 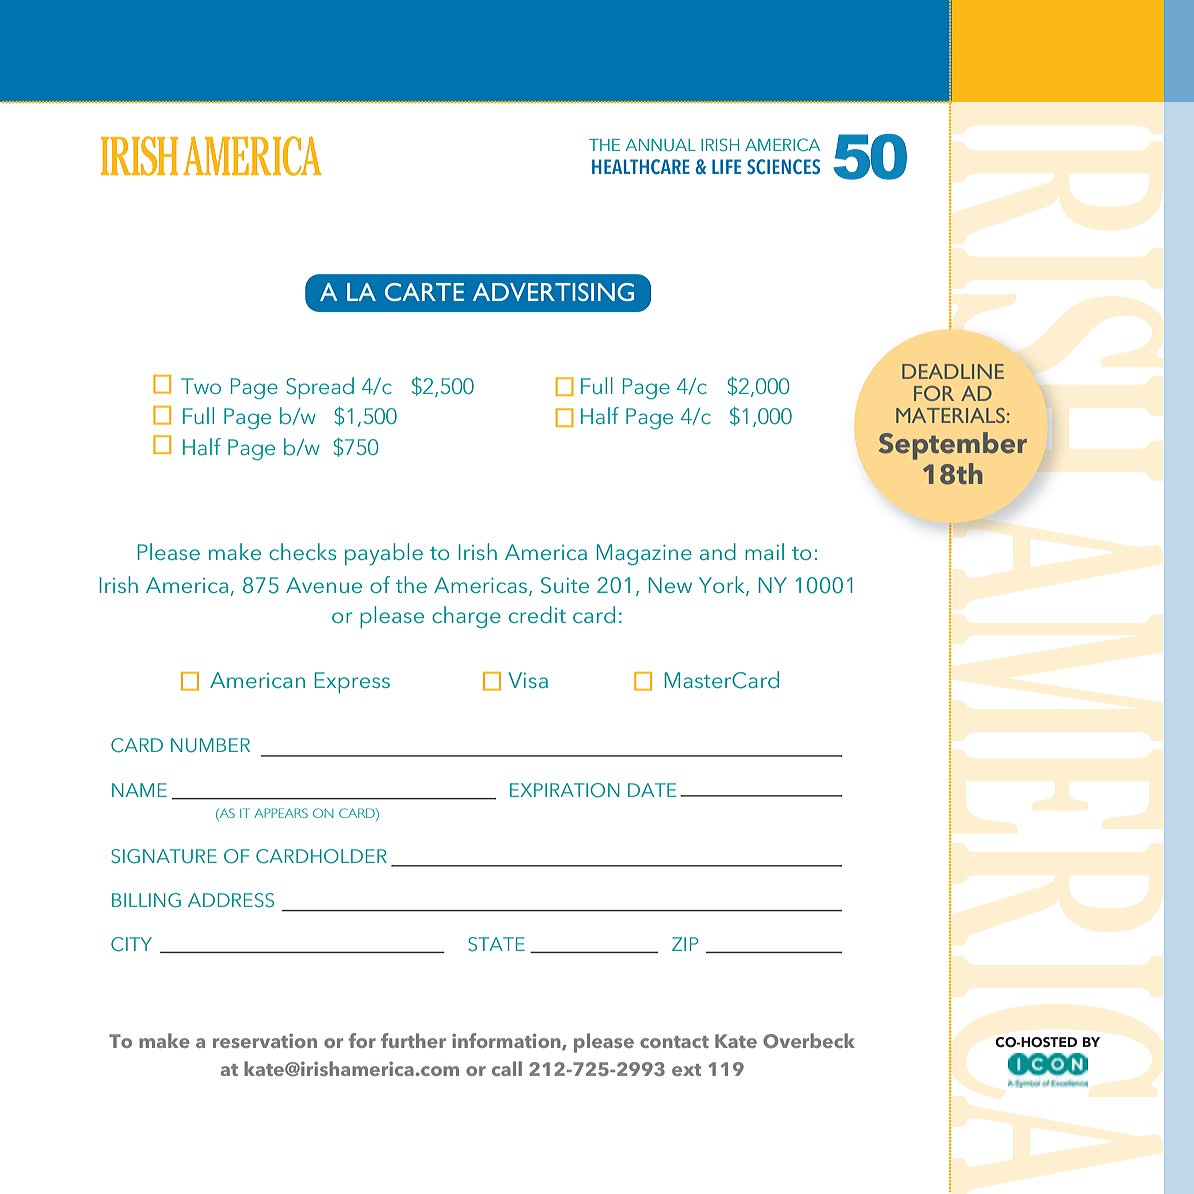 I want to click on HEALTHCARE, so click(x=641, y=167).
